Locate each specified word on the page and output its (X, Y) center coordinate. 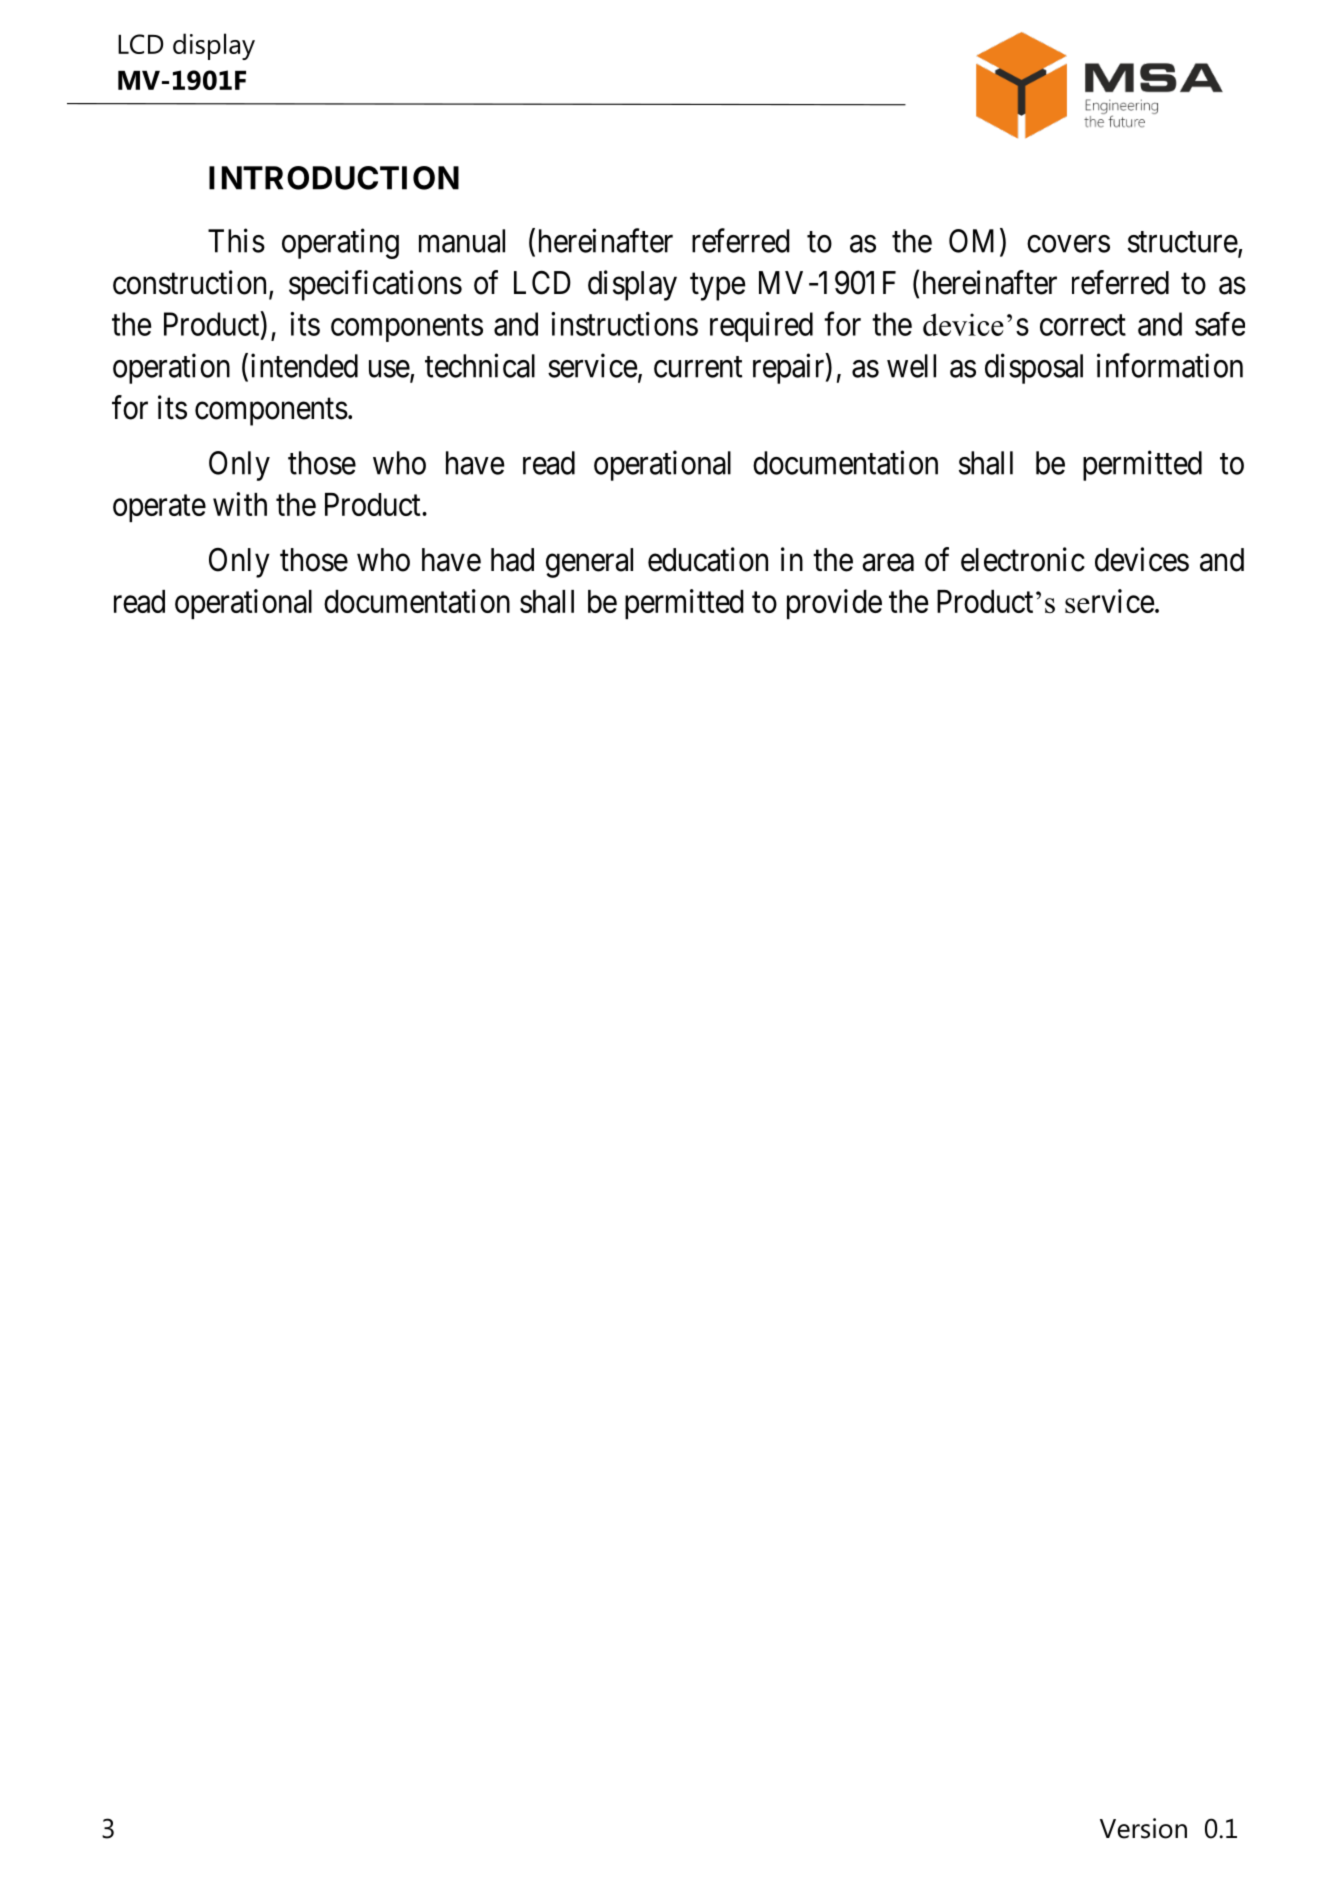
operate (159, 508)
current (698, 367)
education (708, 559)
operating (340, 243)
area (888, 563)
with (240, 504)
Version (1143, 1828)
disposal (1034, 368)
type (717, 287)
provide (834, 604)
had (512, 560)
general (589, 563)
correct (1083, 325)
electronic (1023, 559)
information (1170, 365)
